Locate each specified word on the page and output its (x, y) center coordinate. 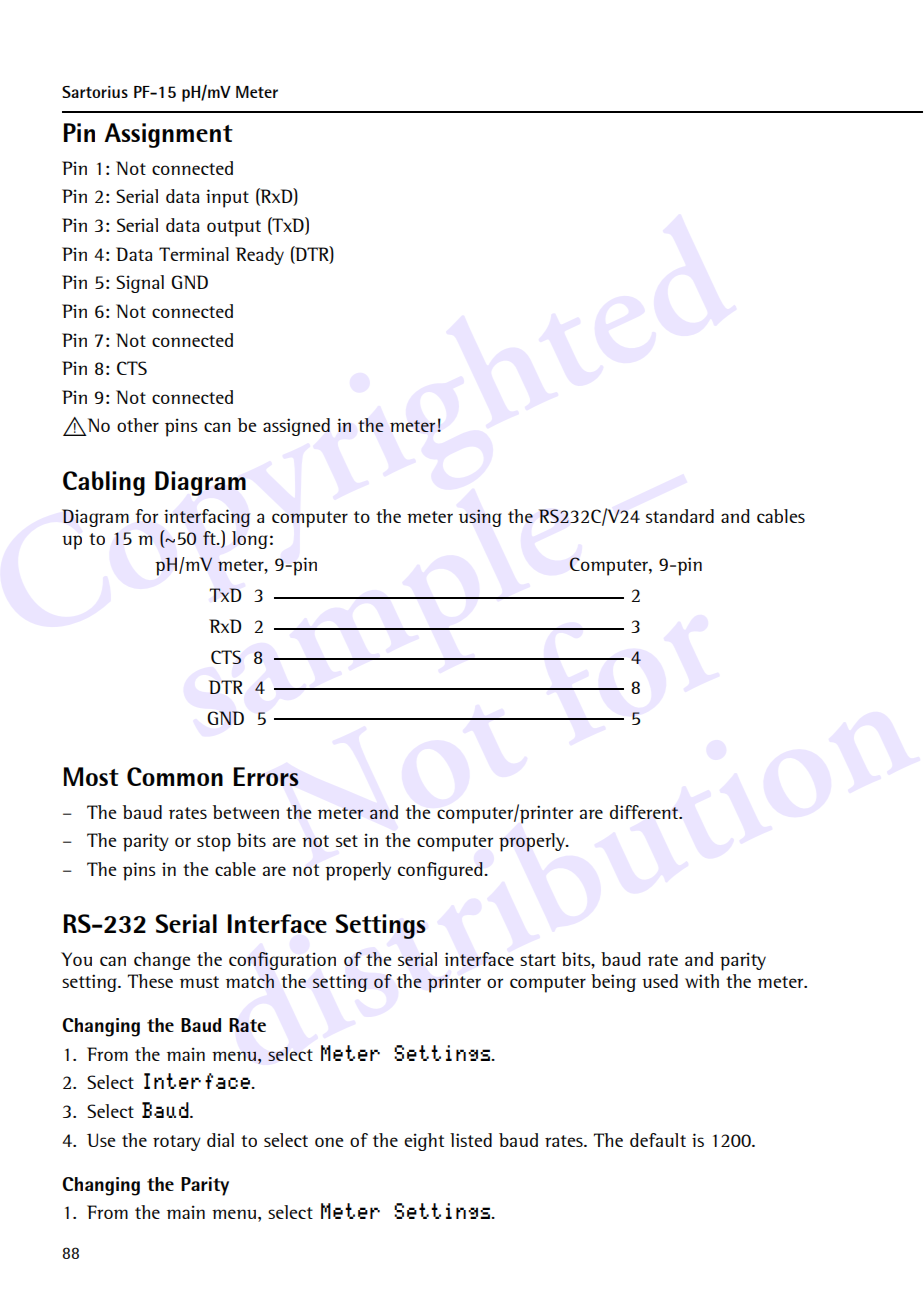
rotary (177, 1143)
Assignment (168, 135)
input (227, 198)
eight (424, 1142)
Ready (260, 256)
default (658, 1140)
